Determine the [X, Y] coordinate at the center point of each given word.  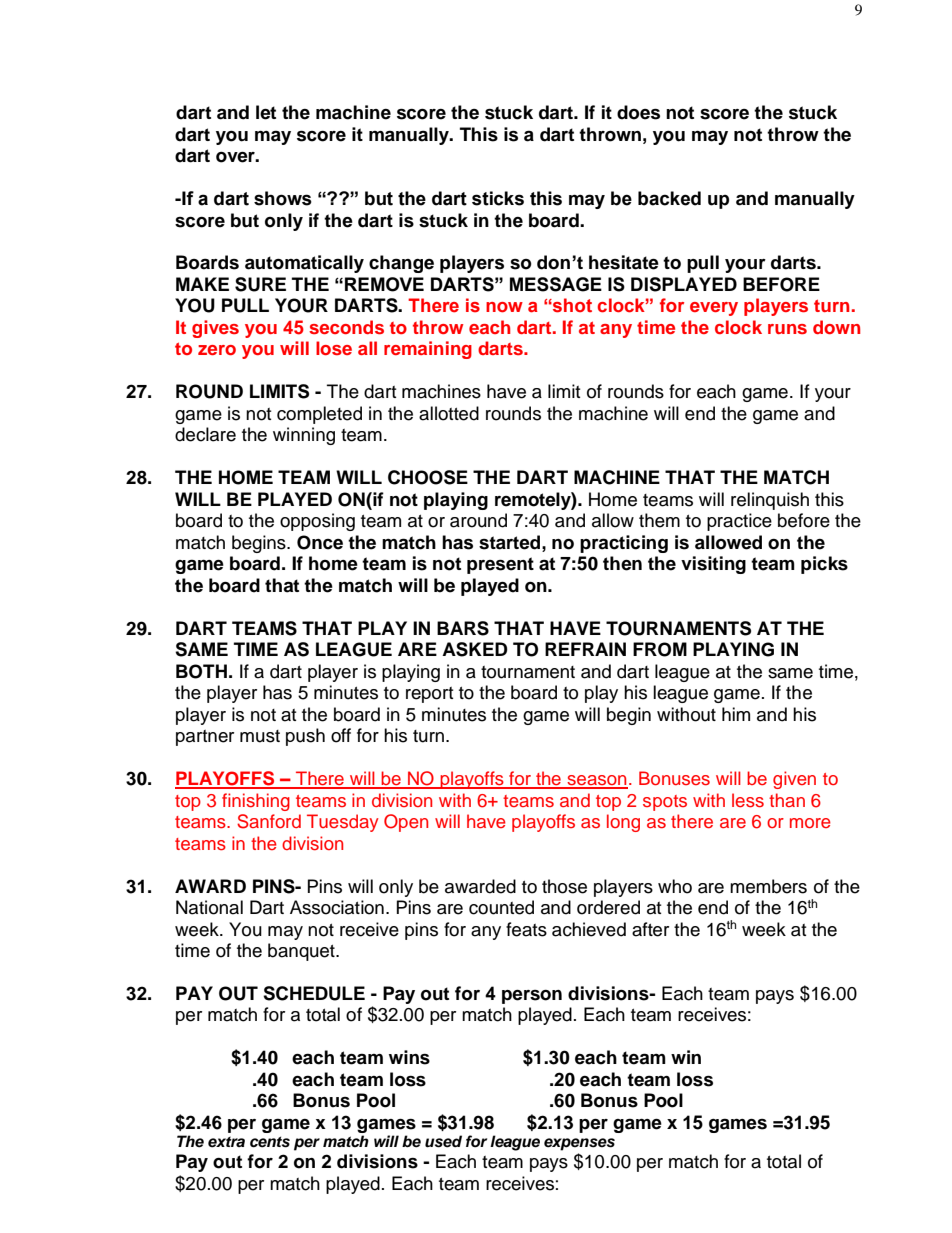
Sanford [269, 821]
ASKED [475, 649]
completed [319, 415]
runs [787, 329]
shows [283, 198]
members [768, 886]
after [650, 929]
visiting [713, 565]
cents [270, 1142]
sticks [498, 198]
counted [501, 907]
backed [669, 198]
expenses [579, 1144]
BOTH [201, 671]
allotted [449, 413]
